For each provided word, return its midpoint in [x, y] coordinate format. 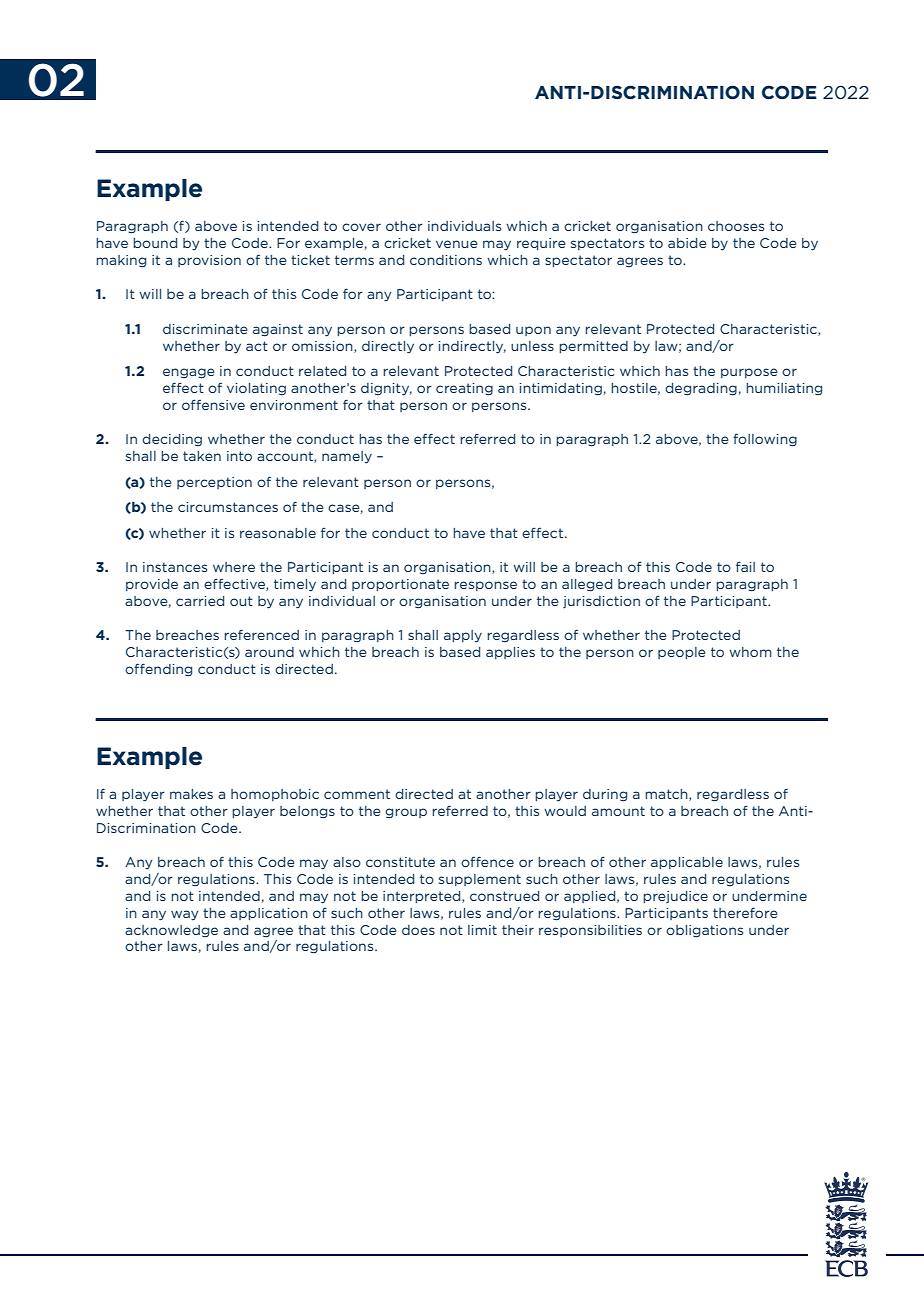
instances [175, 567]
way [185, 915]
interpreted [423, 897]
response [485, 586]
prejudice [675, 897]
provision [209, 261]
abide [687, 243]
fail [745, 566]
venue [457, 244]
